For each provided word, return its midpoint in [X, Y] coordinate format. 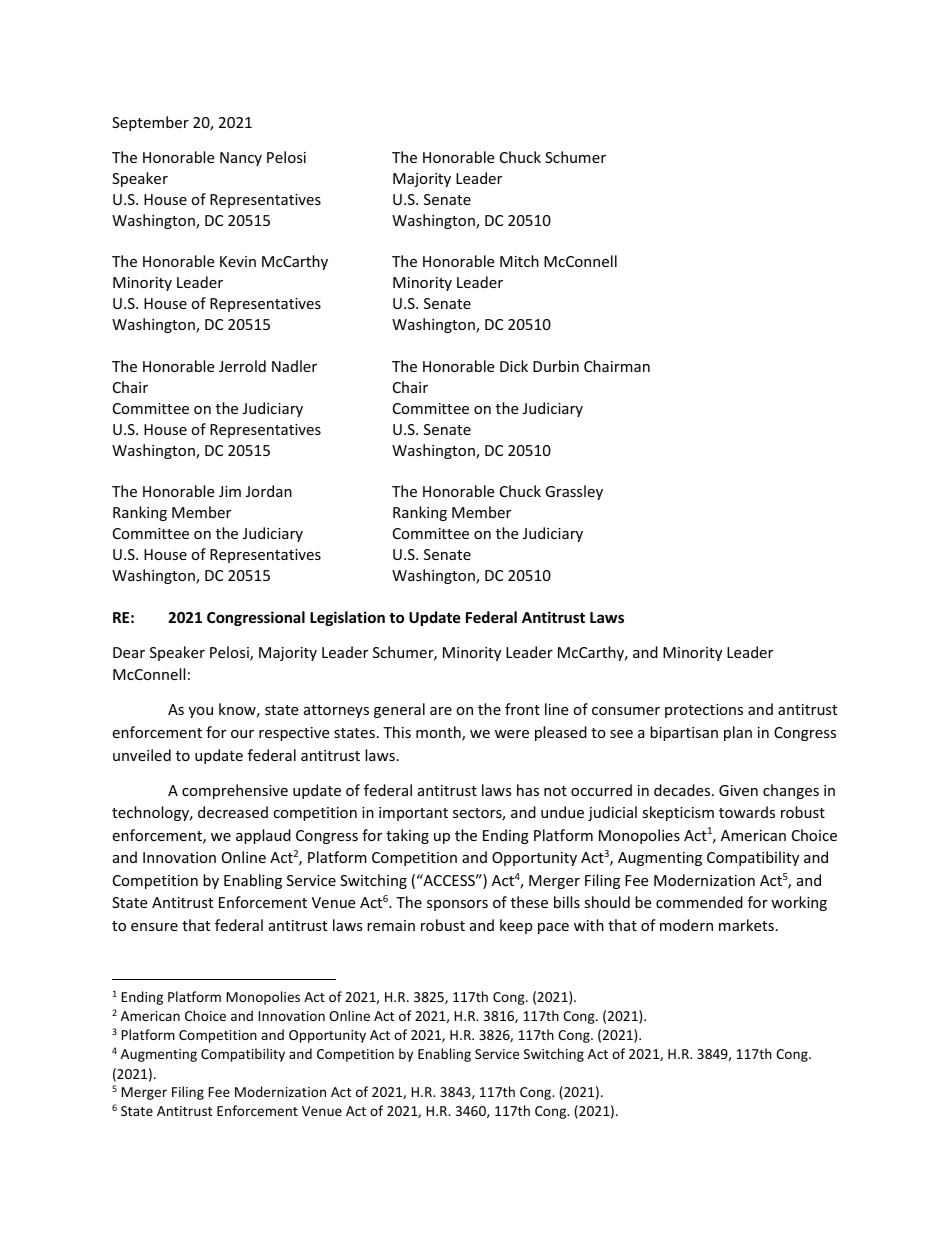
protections [704, 711]
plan [738, 733]
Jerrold [242, 366]
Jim [230, 491]
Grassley [574, 492]
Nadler [294, 366]
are [441, 711]
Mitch [519, 261]
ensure [154, 927]
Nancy [241, 159]
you [201, 712]
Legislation [347, 618]
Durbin [556, 366]
